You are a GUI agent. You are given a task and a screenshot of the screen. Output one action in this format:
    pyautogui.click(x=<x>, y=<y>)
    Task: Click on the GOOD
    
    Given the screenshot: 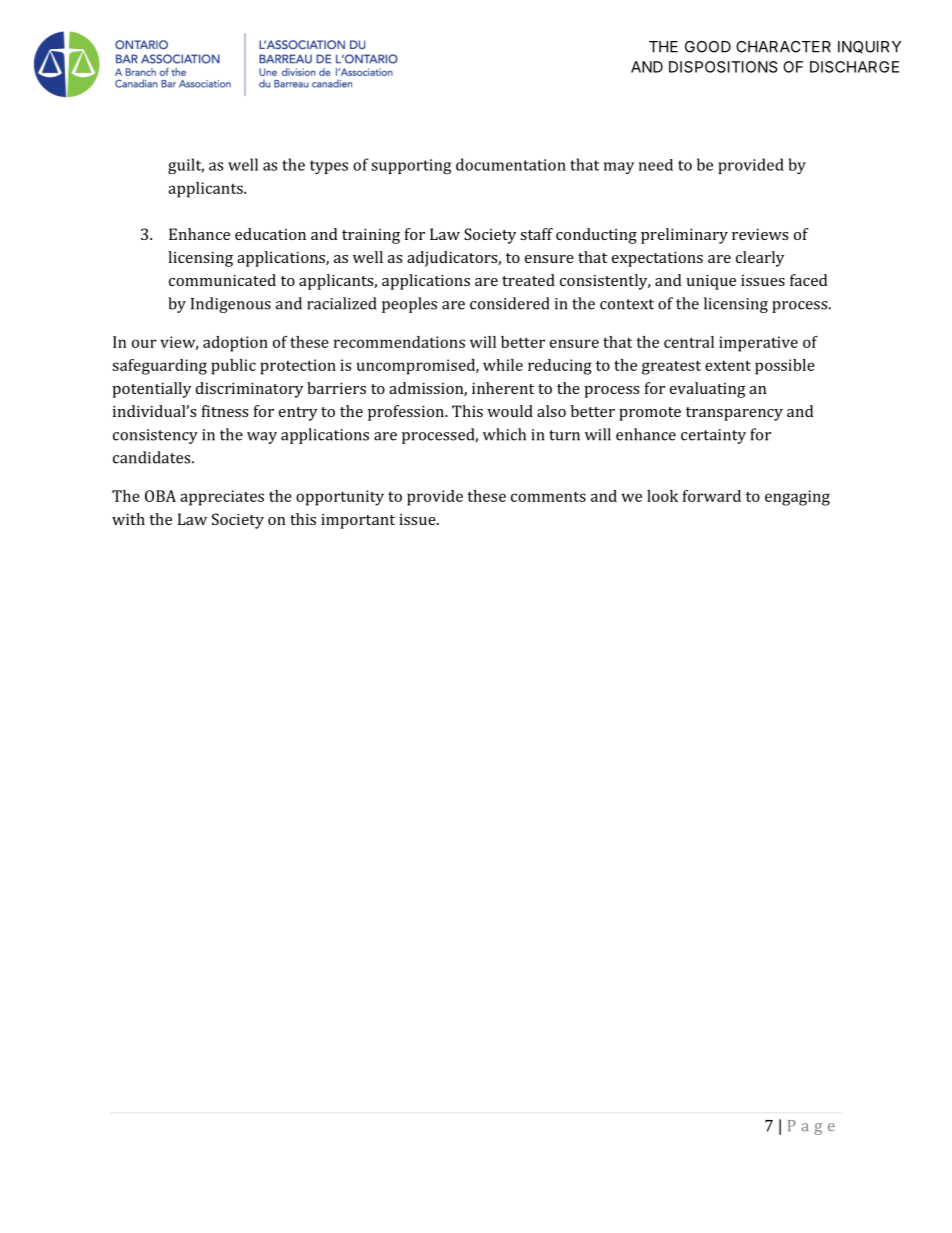 What is the action you would take?
    pyautogui.click(x=708, y=47)
